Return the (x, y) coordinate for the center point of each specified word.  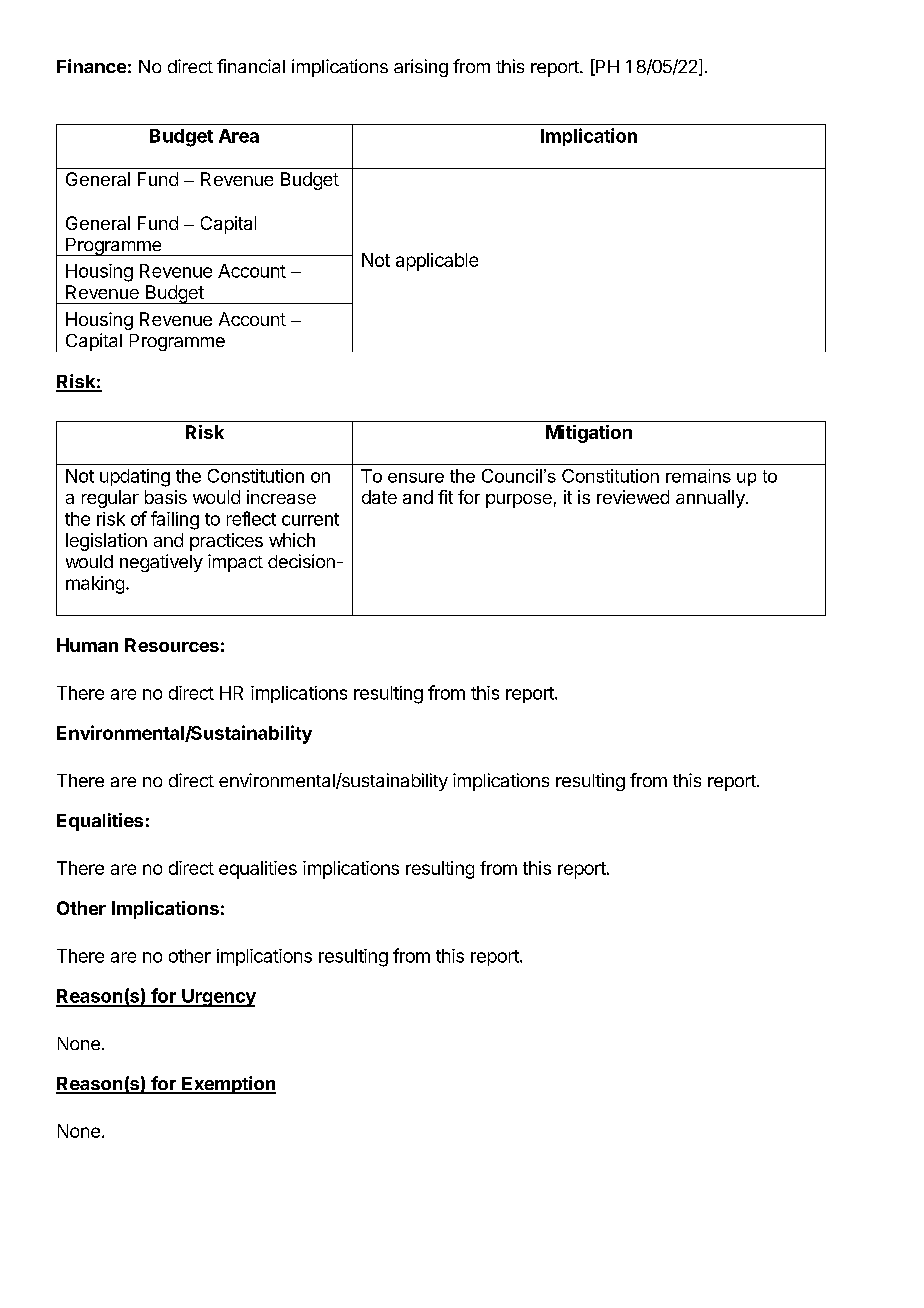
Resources (172, 645)
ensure (416, 478)
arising (421, 68)
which (292, 540)
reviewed (633, 497)
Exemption (228, 1085)
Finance (91, 66)
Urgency (218, 998)
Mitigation (589, 434)
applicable (437, 262)
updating (135, 478)
